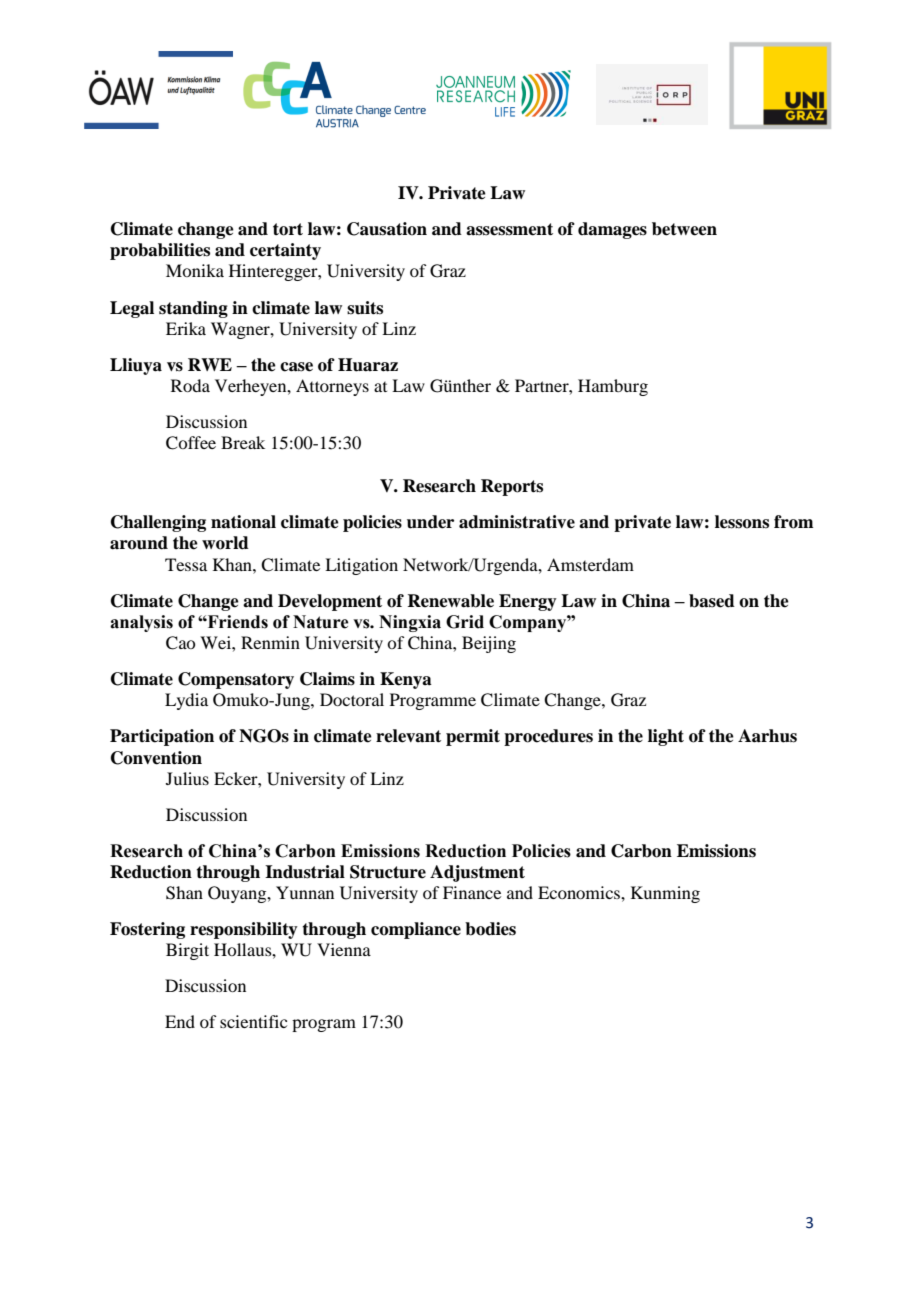 The width and height of the screenshot is (924, 1308). Describe the element at coordinates (666, 737) in the screenshot. I see `light` at that location.
